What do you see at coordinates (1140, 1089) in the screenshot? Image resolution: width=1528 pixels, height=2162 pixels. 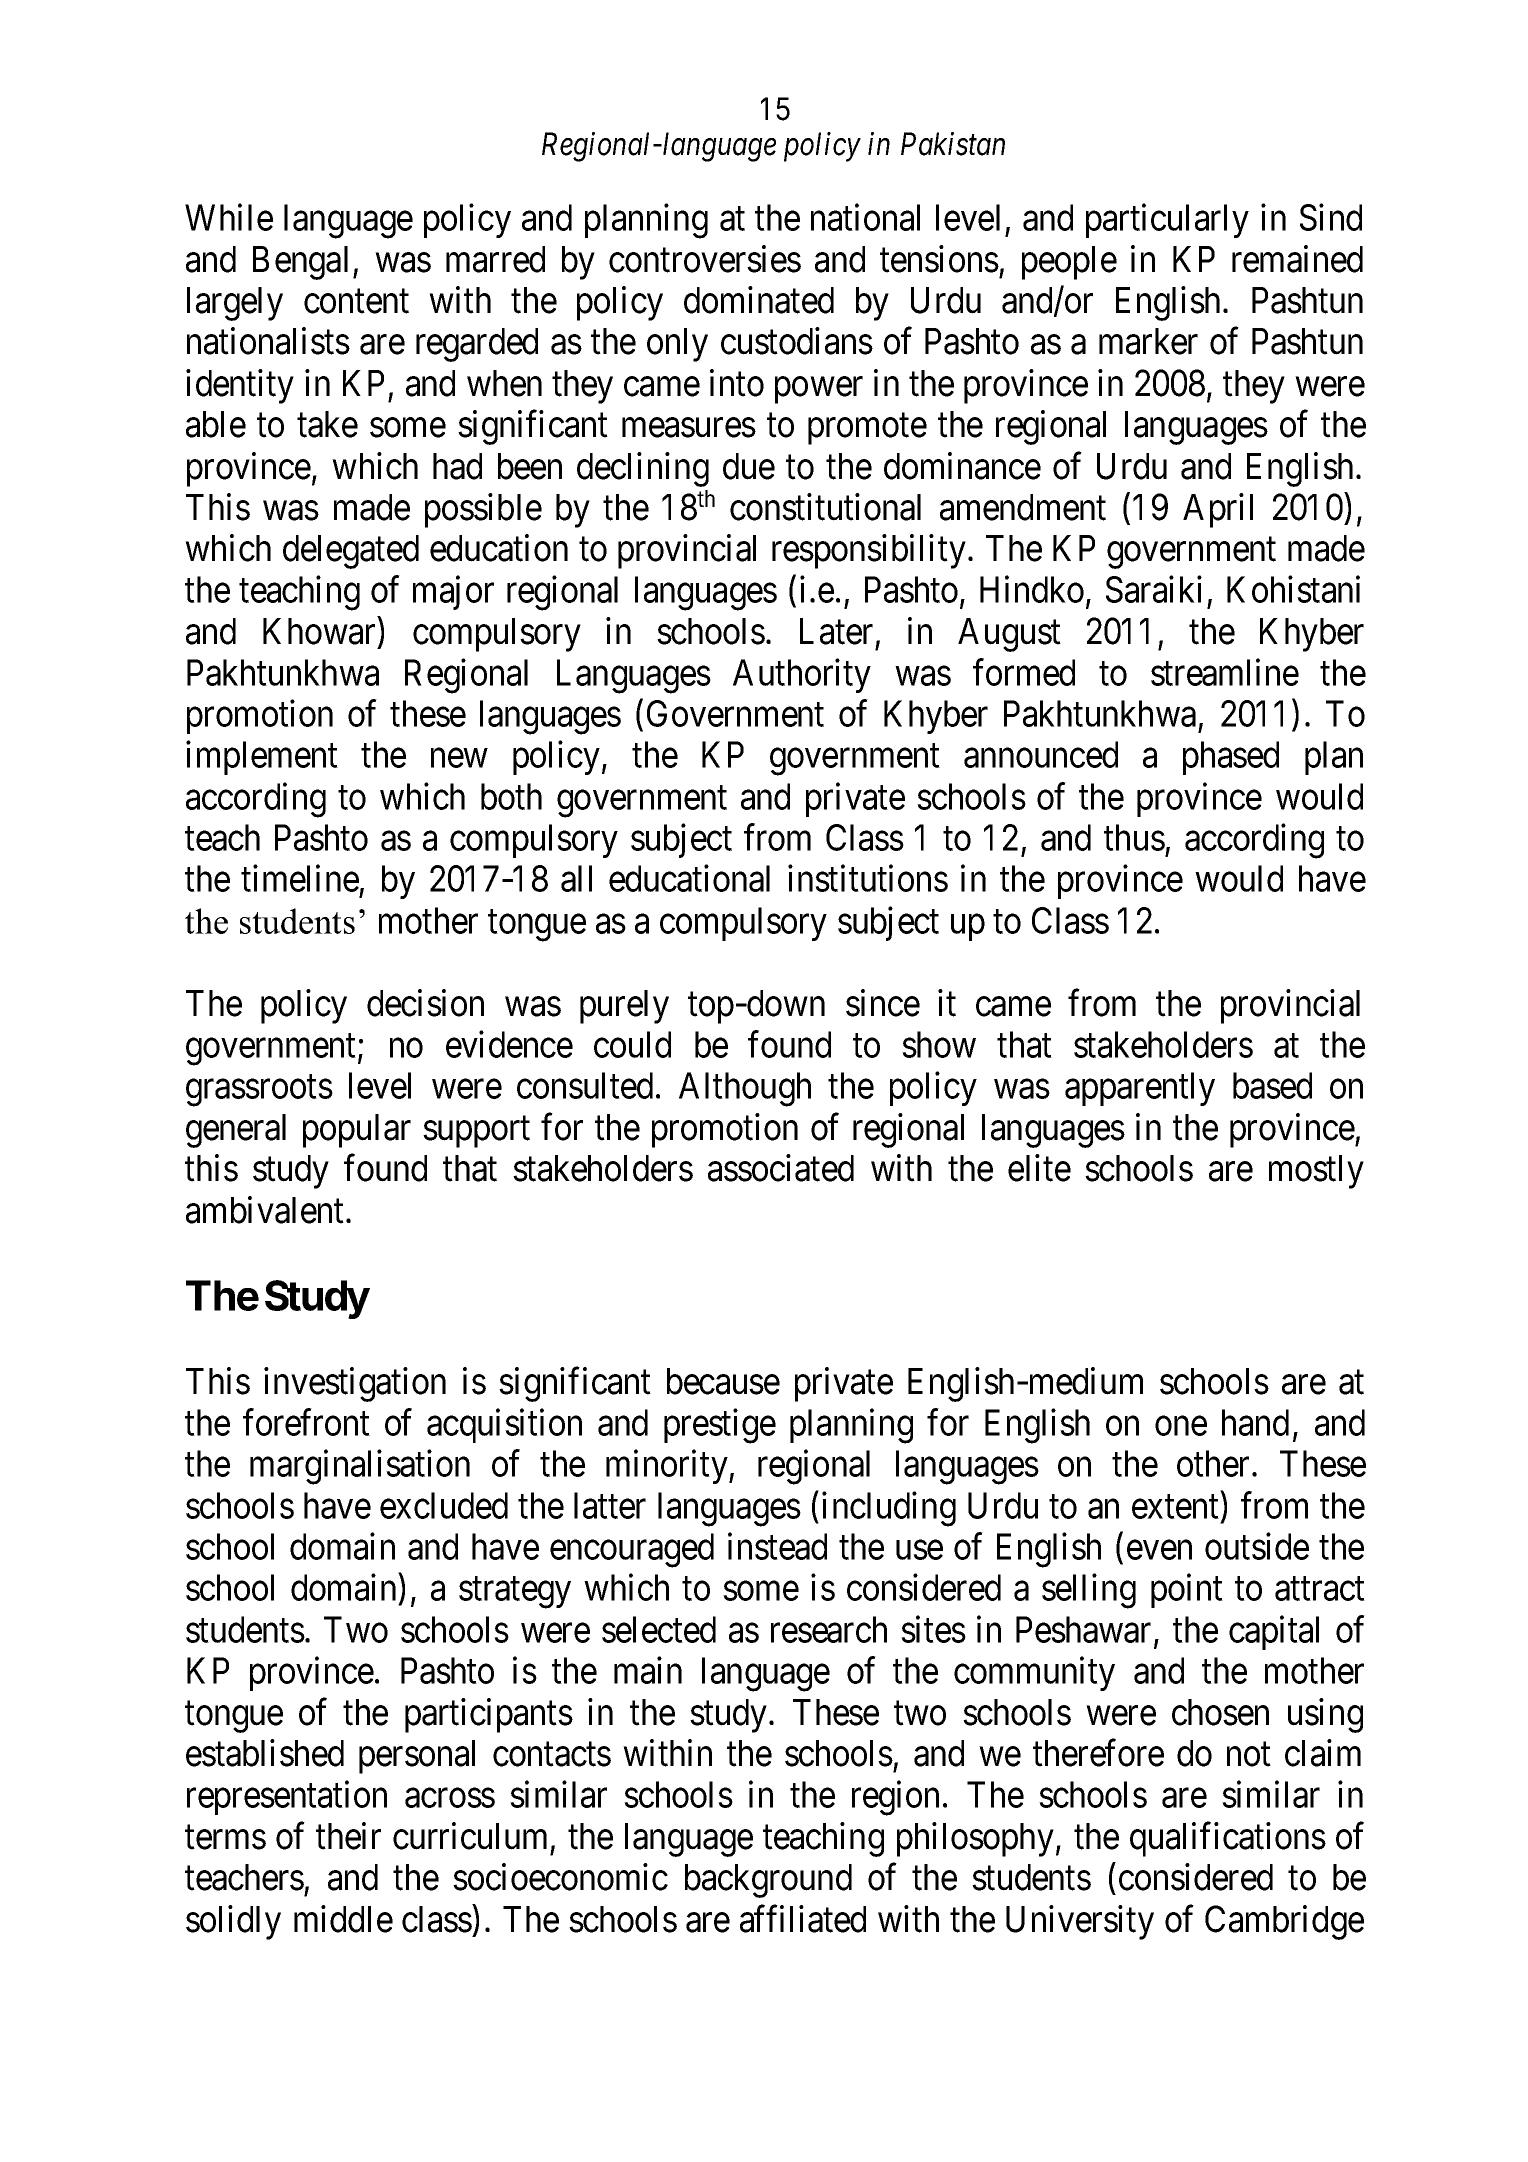 I see `apparently` at bounding box center [1140, 1089].
